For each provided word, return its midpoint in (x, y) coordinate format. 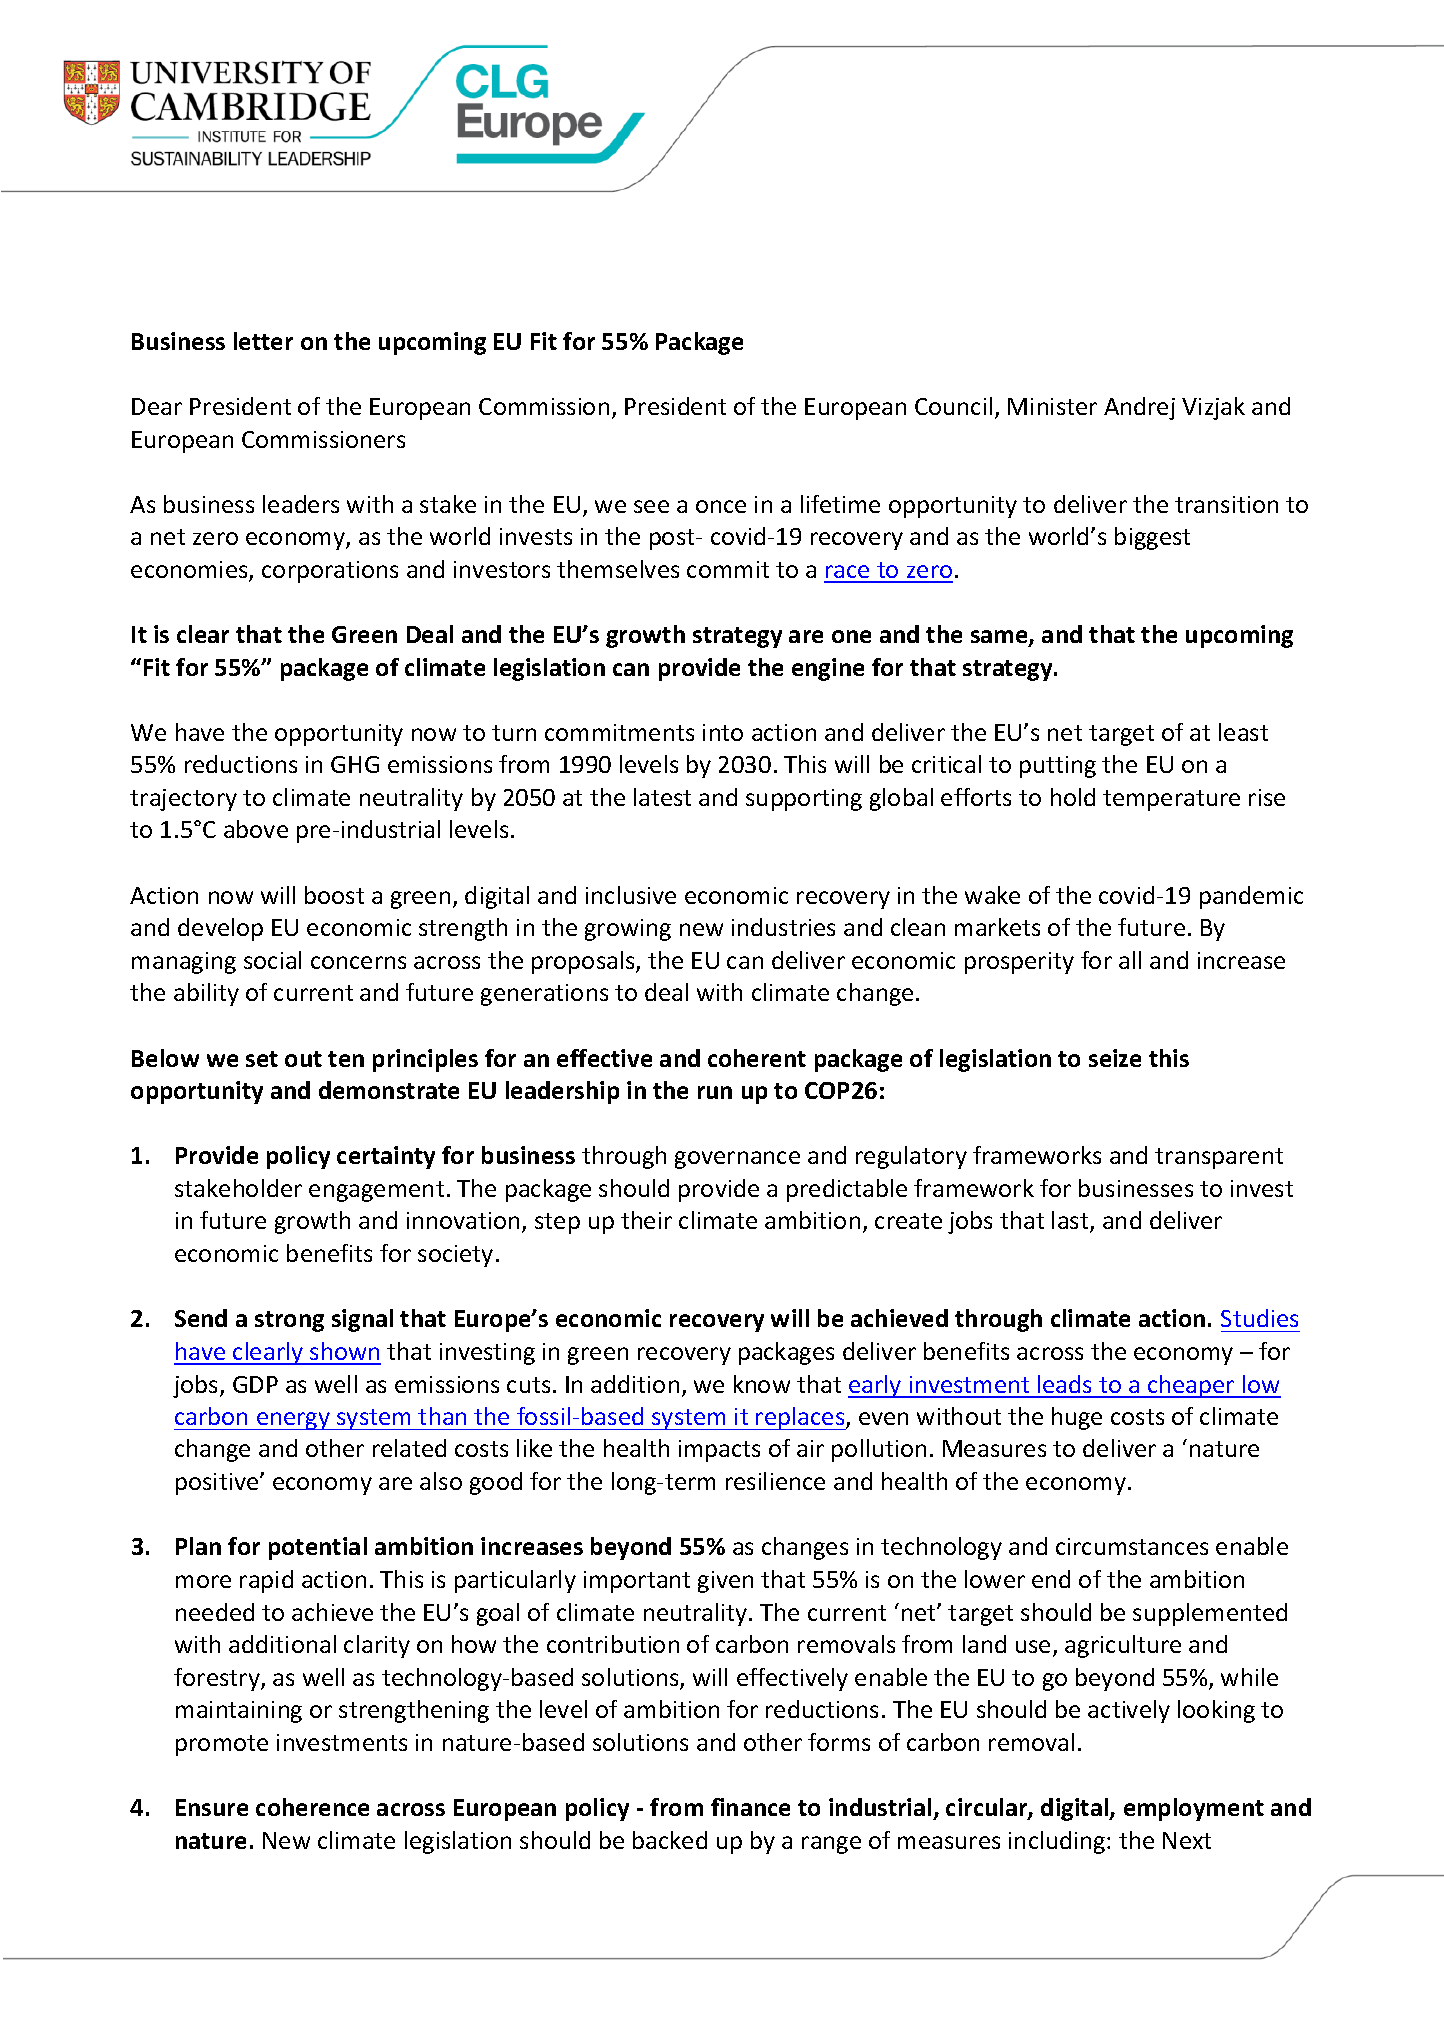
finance (750, 1807)
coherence (312, 1807)
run (715, 1092)
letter (263, 341)
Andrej (1139, 408)
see (651, 506)
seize (1115, 1058)
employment (1194, 1809)
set (262, 1059)
